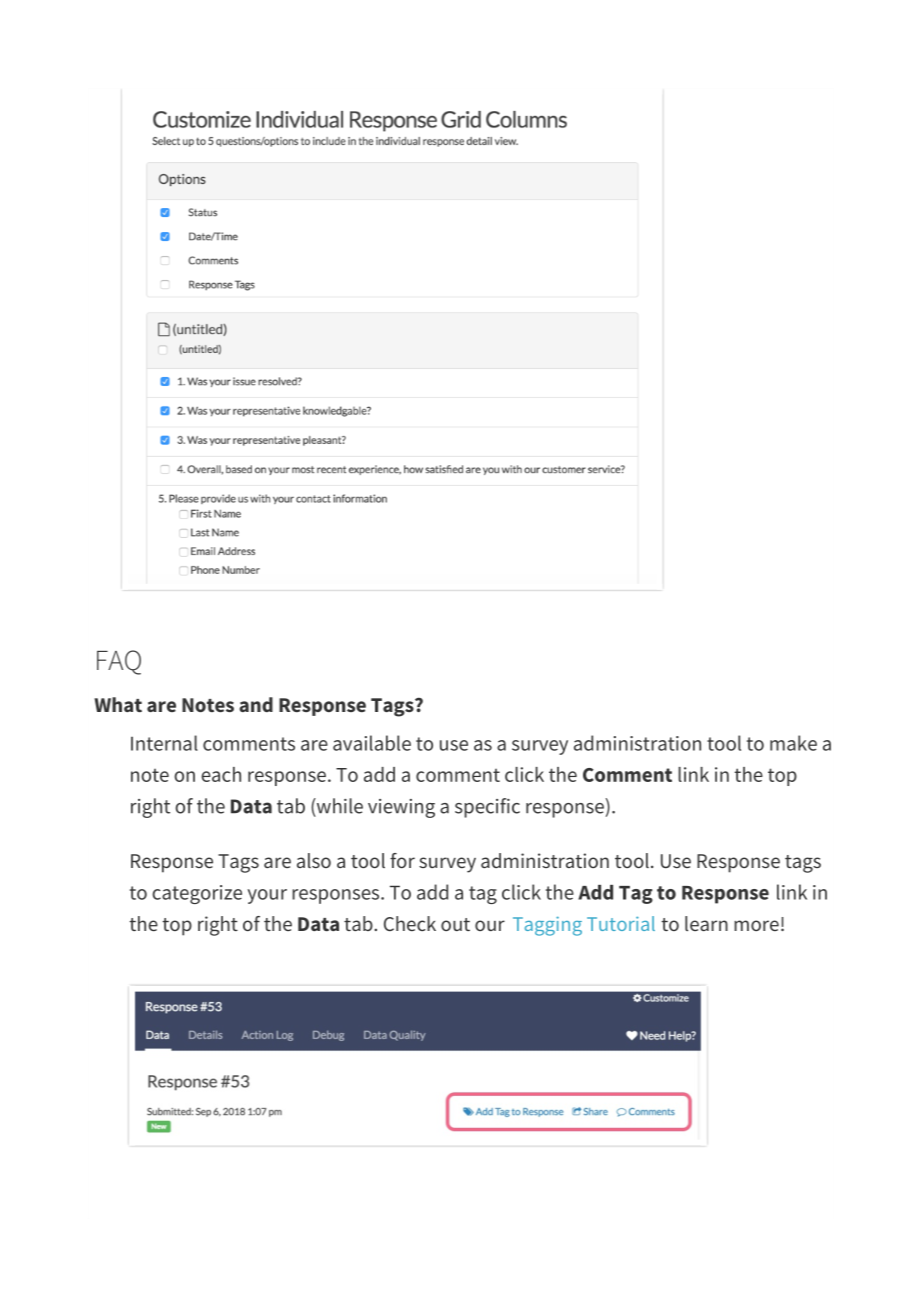 The image size is (924, 1308). I want to click on categorize, so click(197, 894).
